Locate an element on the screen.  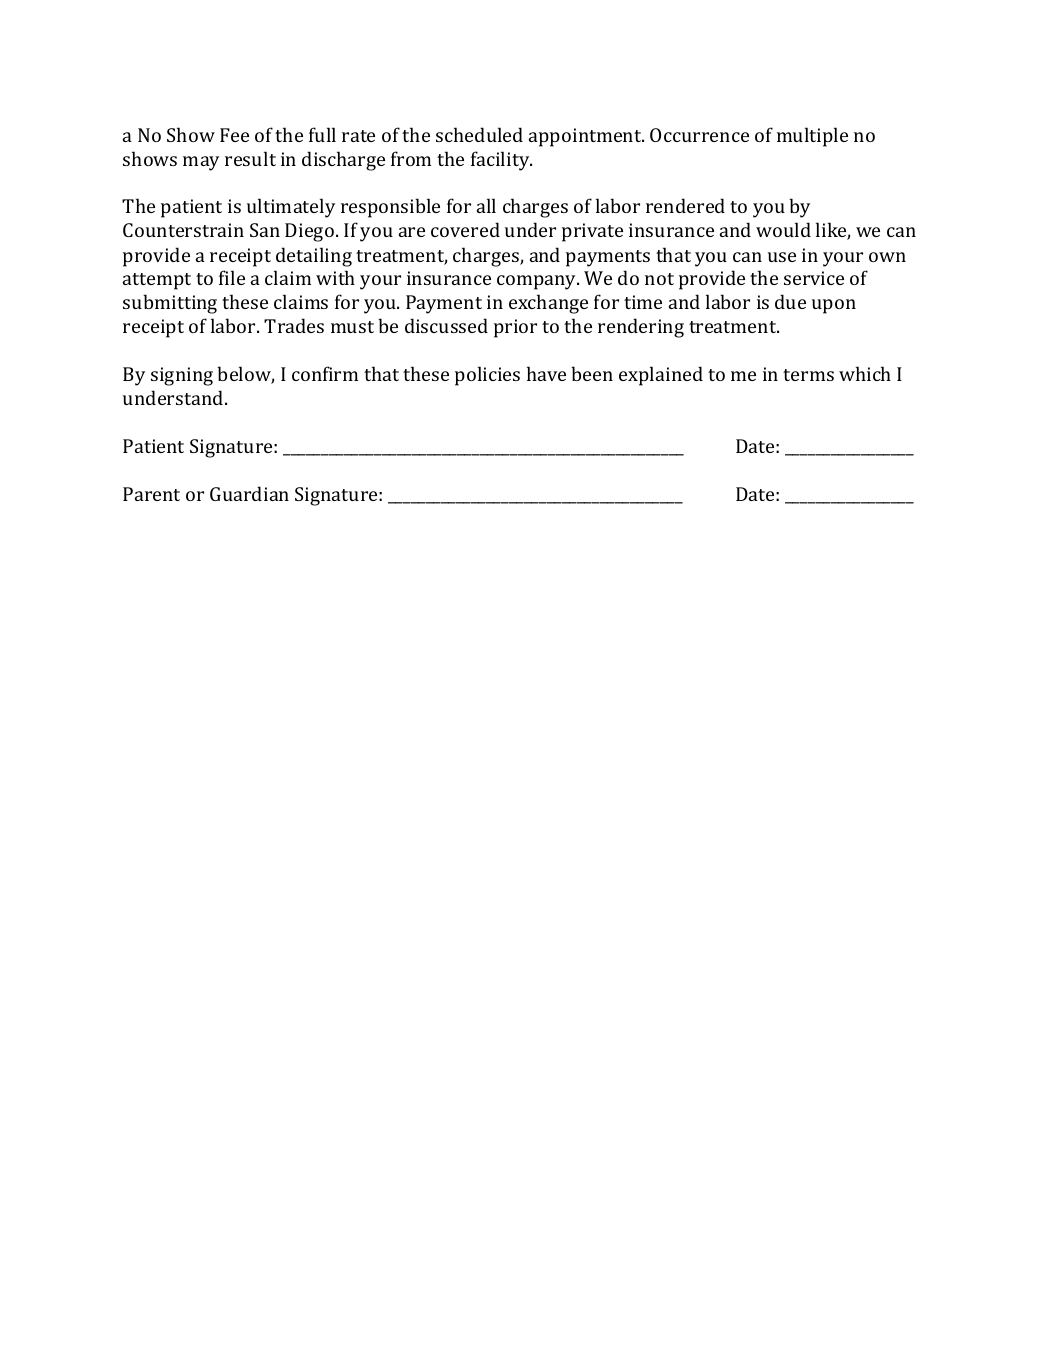
exchange is located at coordinates (548, 304).
